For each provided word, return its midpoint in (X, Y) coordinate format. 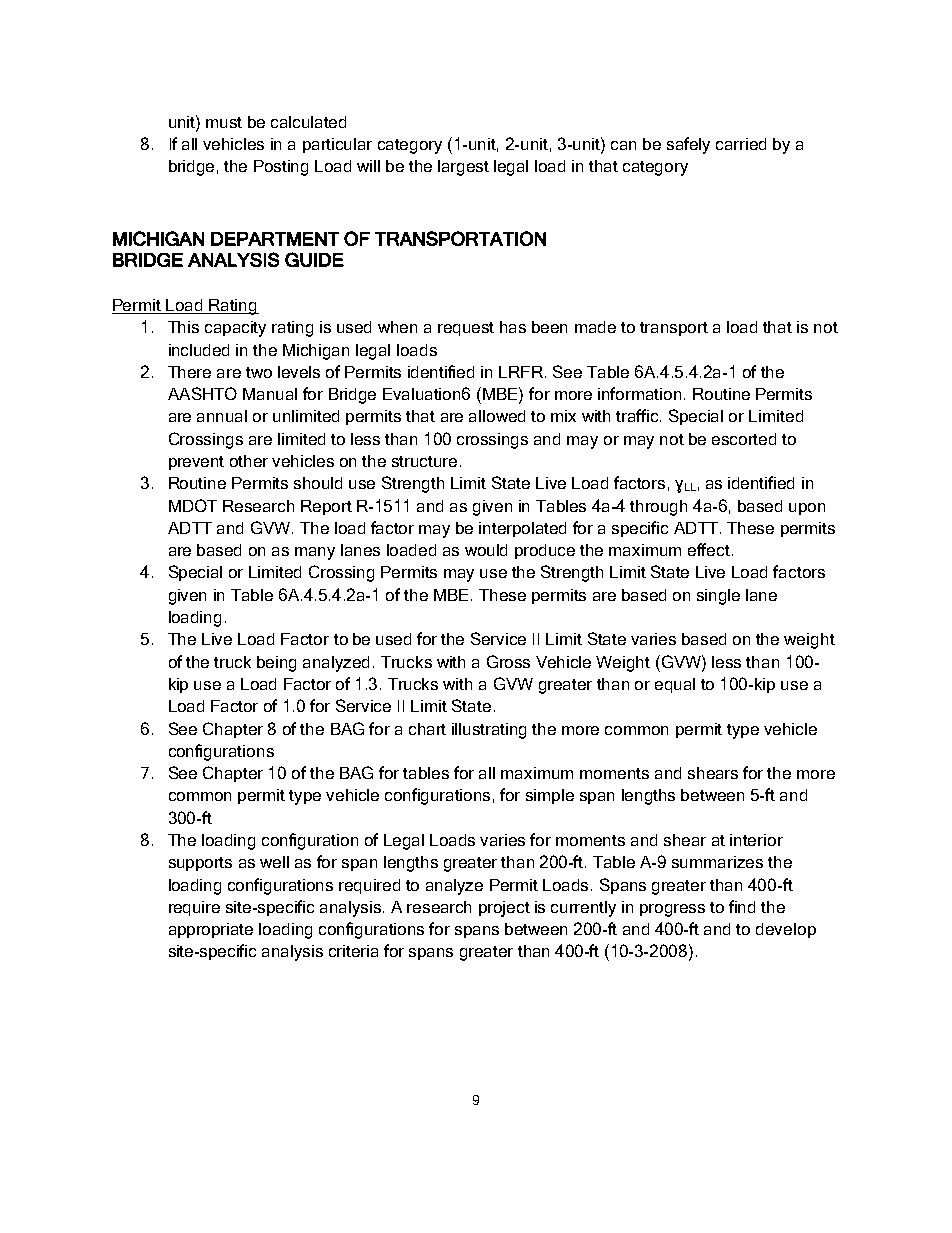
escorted (744, 439)
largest (463, 168)
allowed (497, 416)
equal (675, 685)
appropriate (211, 930)
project (504, 909)
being (276, 664)
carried (741, 144)
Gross (508, 661)
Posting (281, 168)
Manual (270, 394)
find (742, 906)
